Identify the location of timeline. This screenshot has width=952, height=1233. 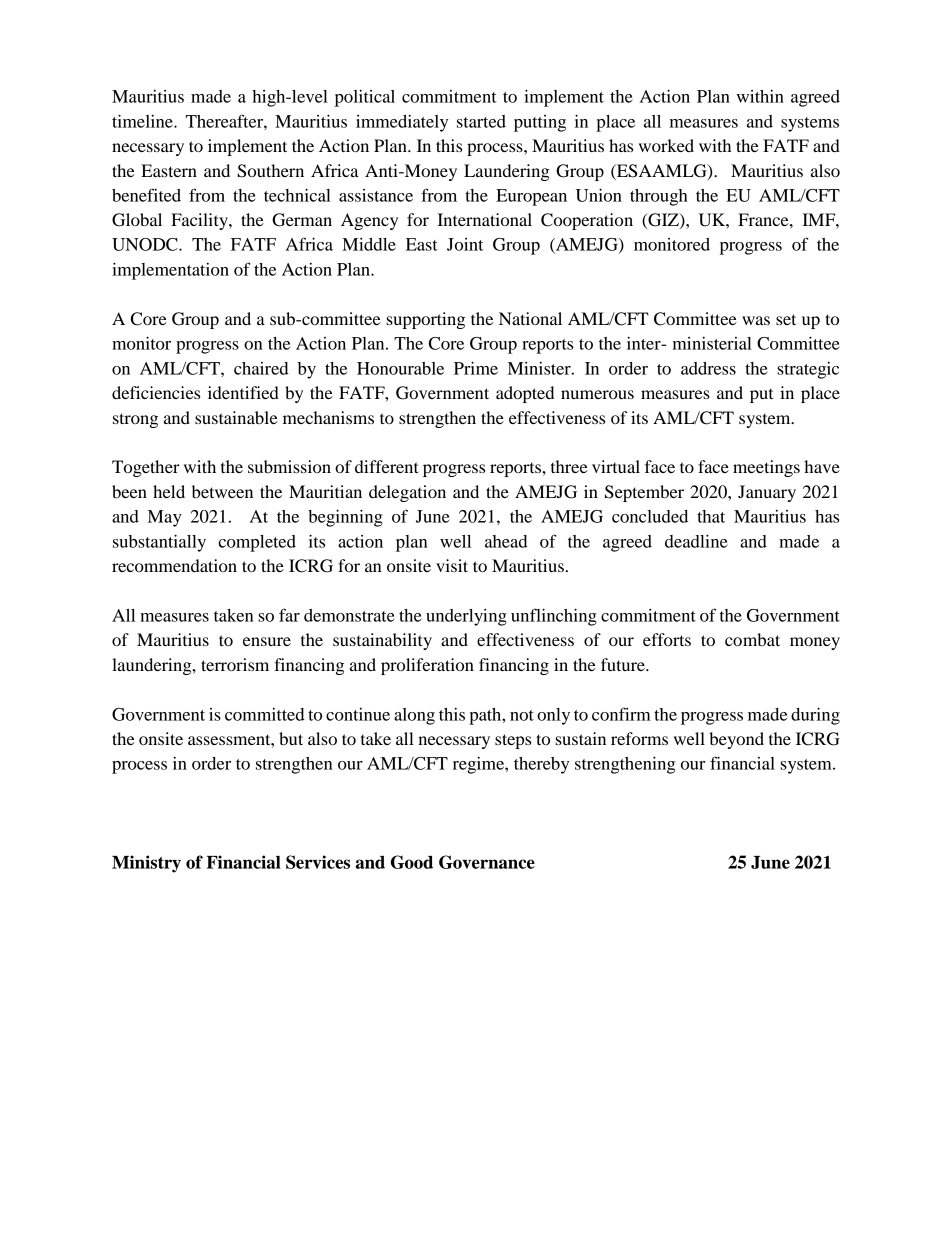
(143, 121).
